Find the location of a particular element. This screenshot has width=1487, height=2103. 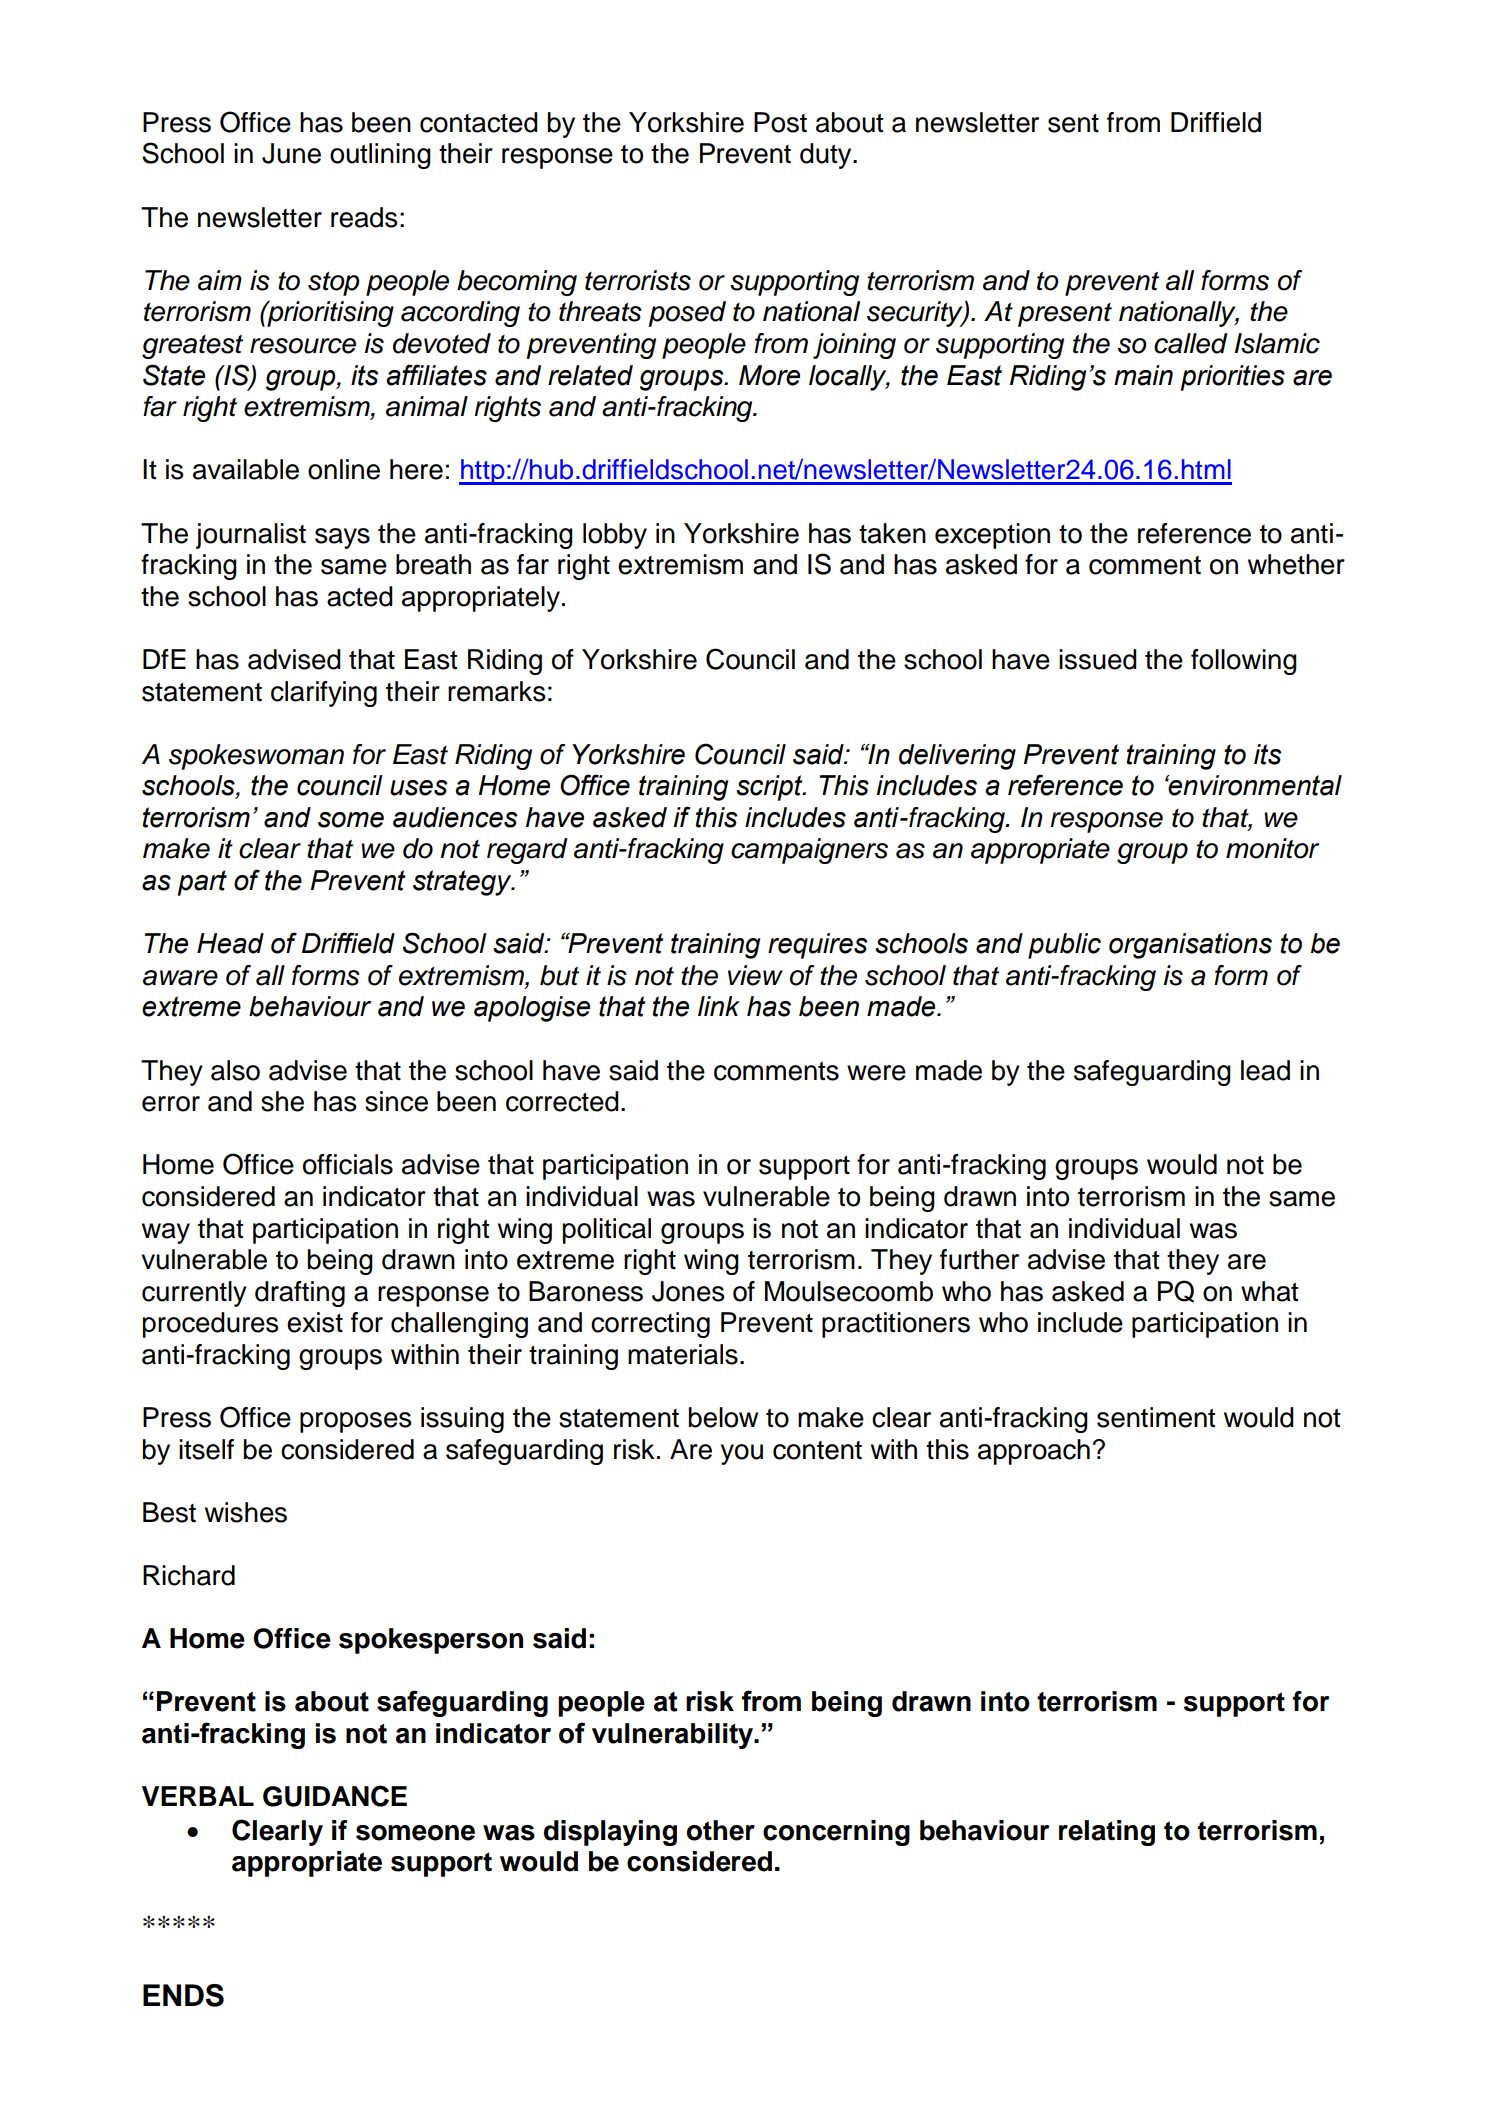

also is located at coordinates (235, 1070).
